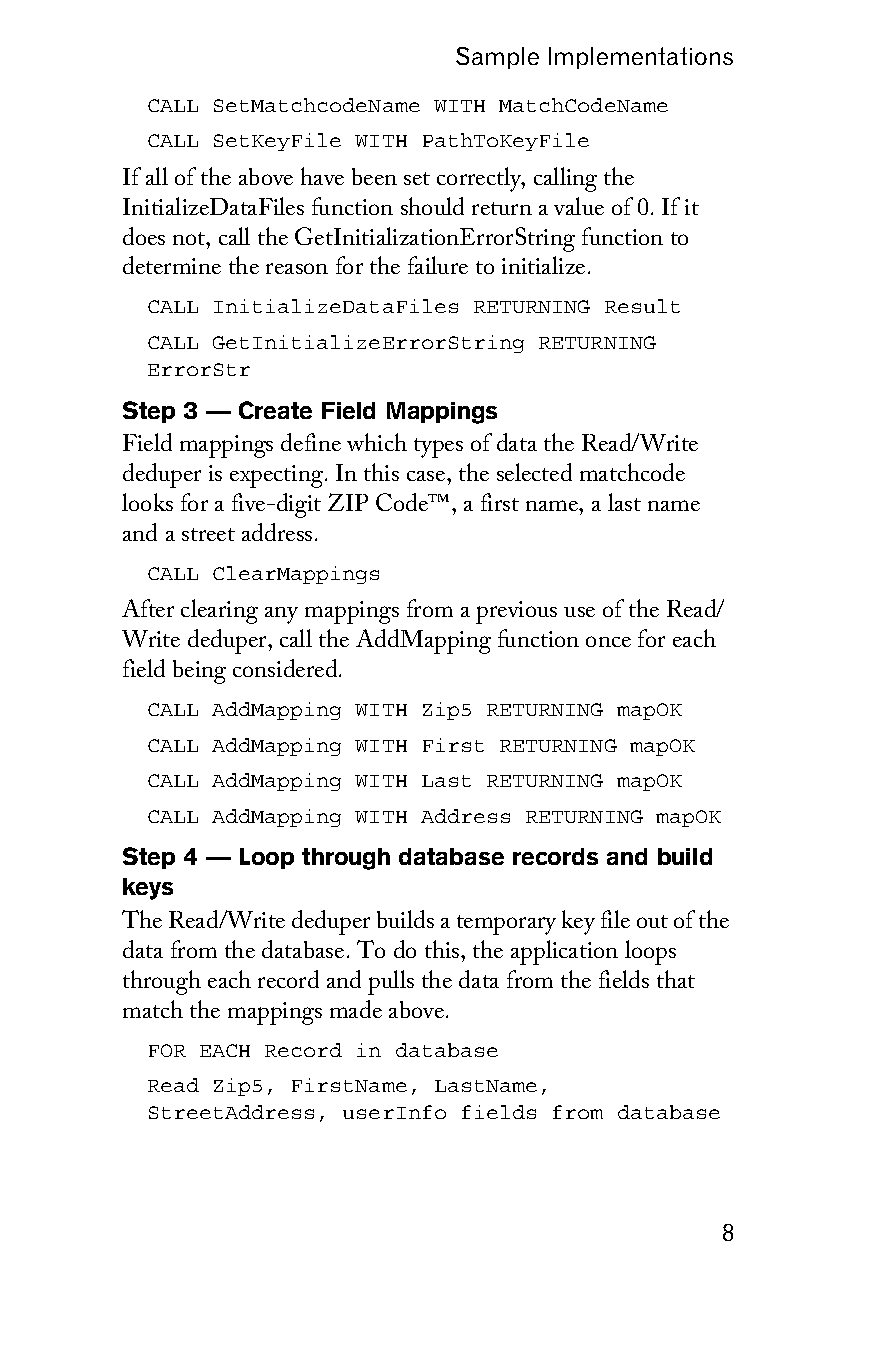 This screenshot has height=1372, width=882. I want to click on temporary, so click(506, 925).
